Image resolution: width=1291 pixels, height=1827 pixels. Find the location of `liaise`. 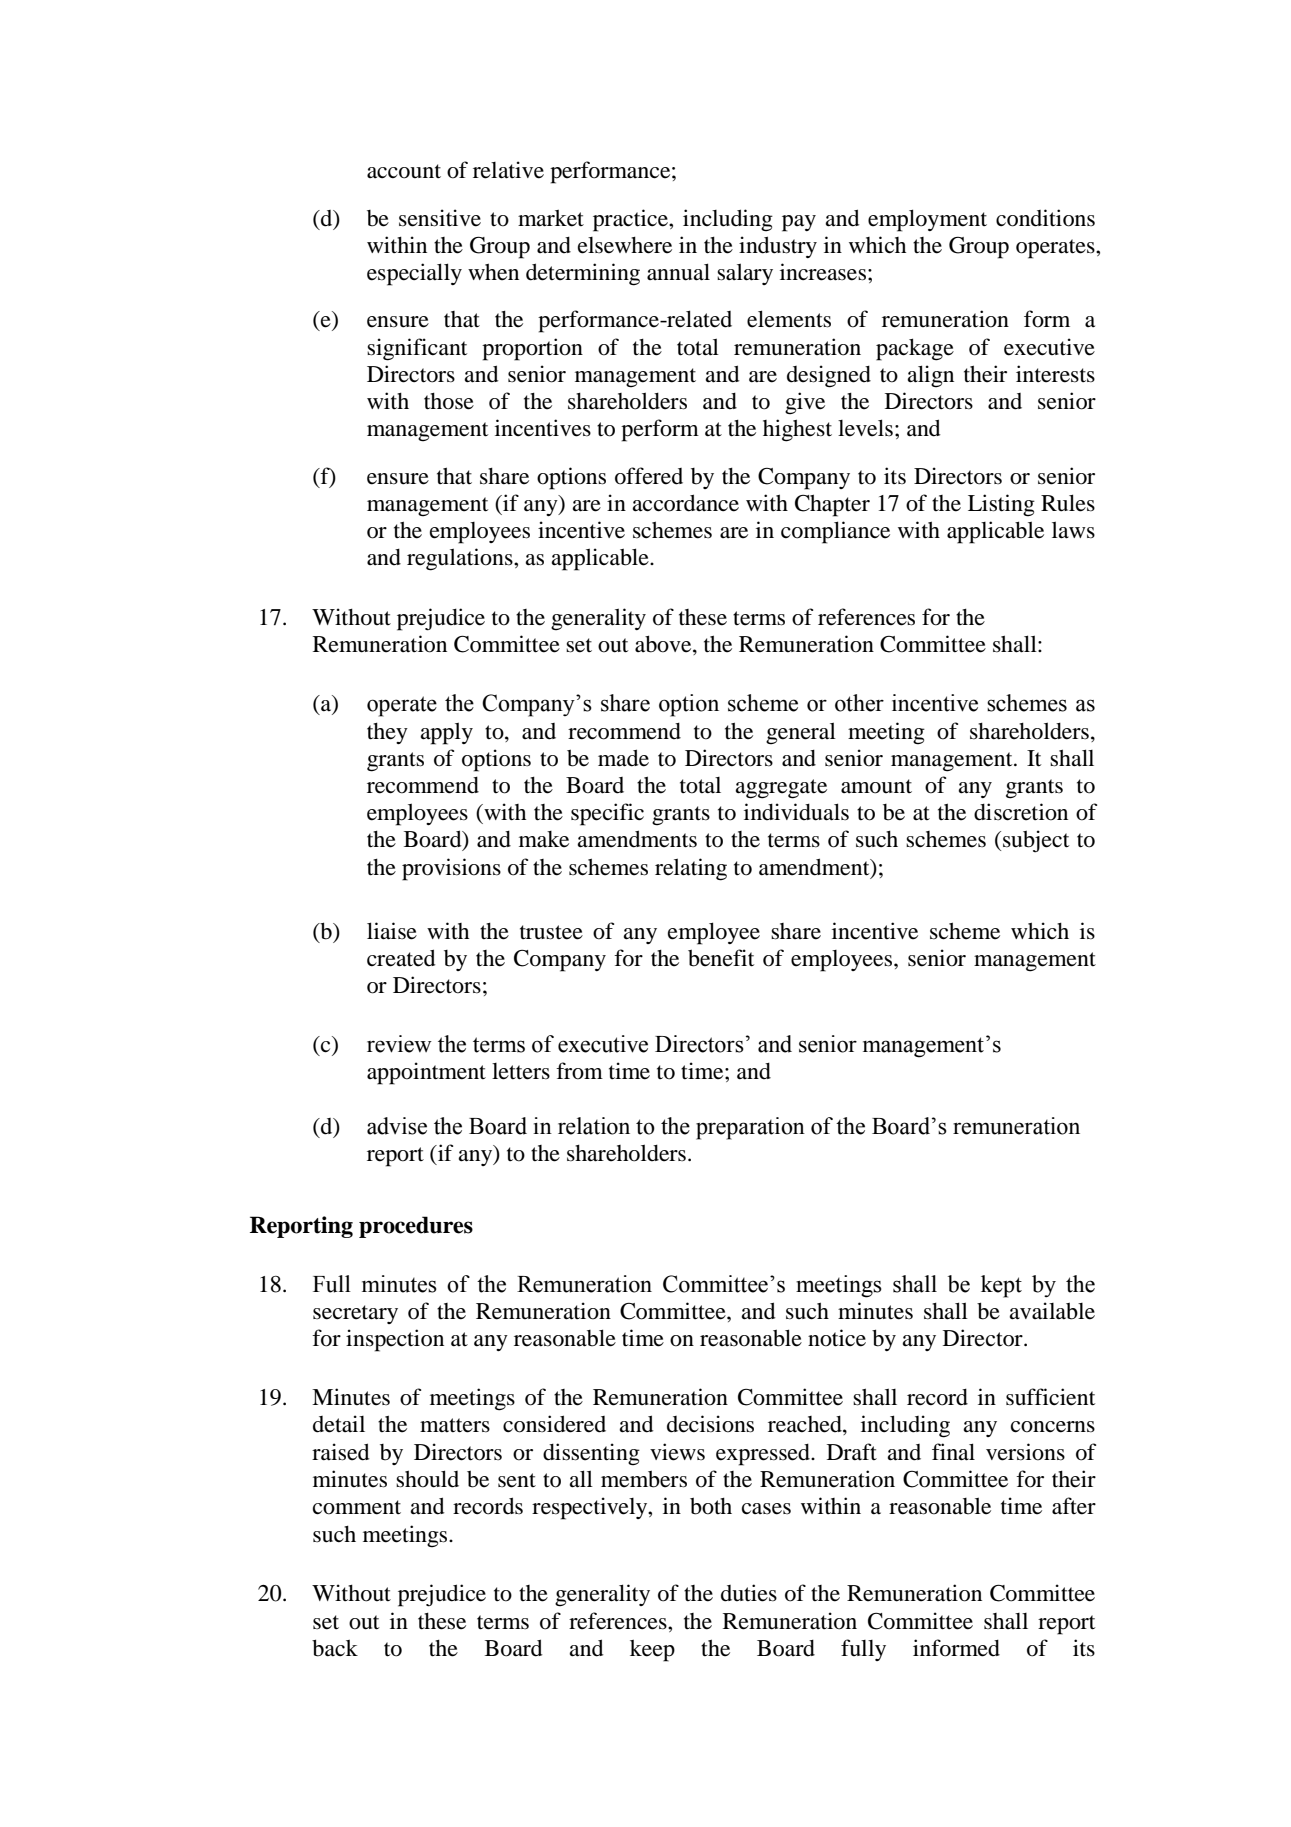

liaise is located at coordinates (392, 931).
